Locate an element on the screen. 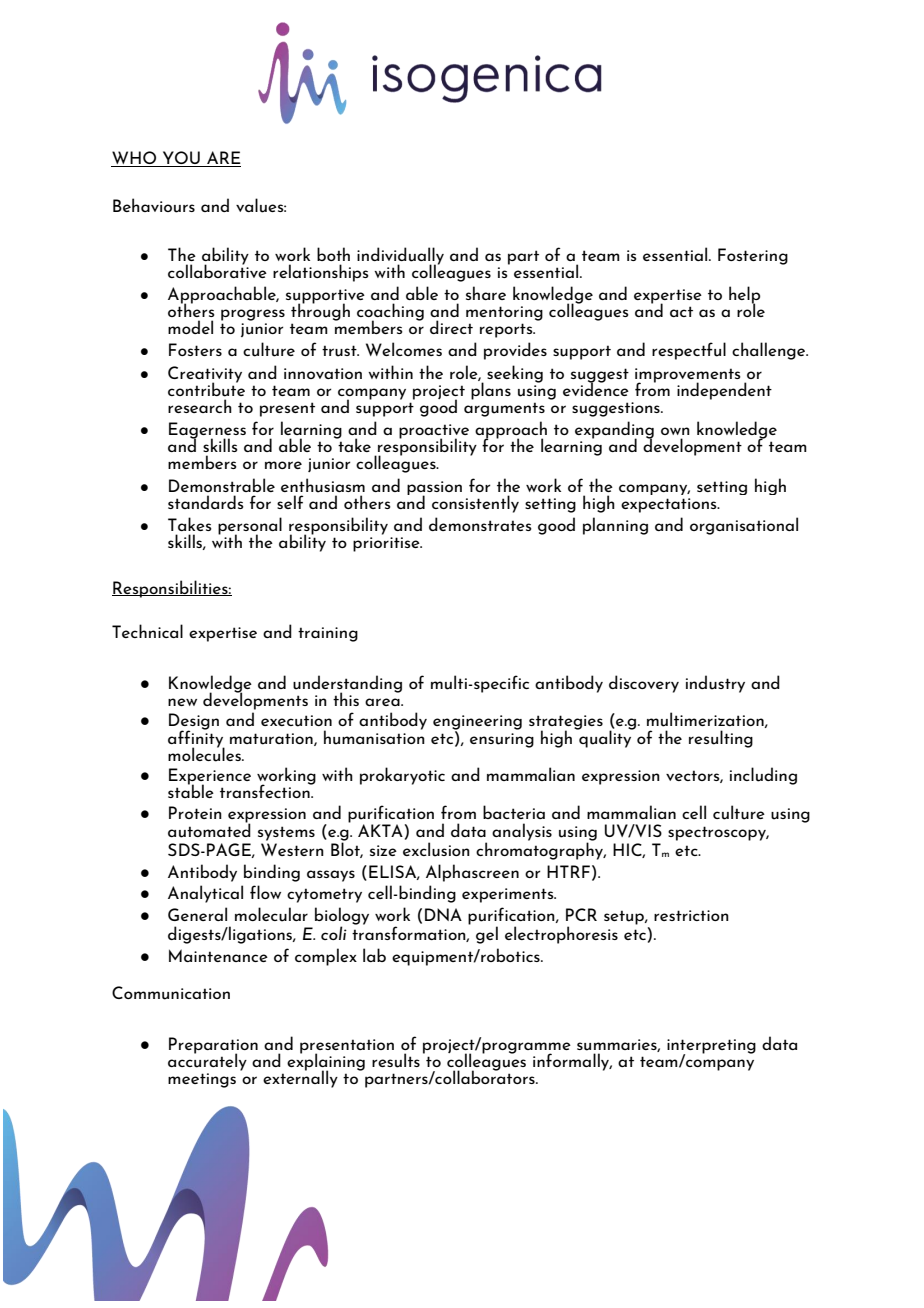 The image size is (924, 1308). passion is located at coordinates (434, 489).
